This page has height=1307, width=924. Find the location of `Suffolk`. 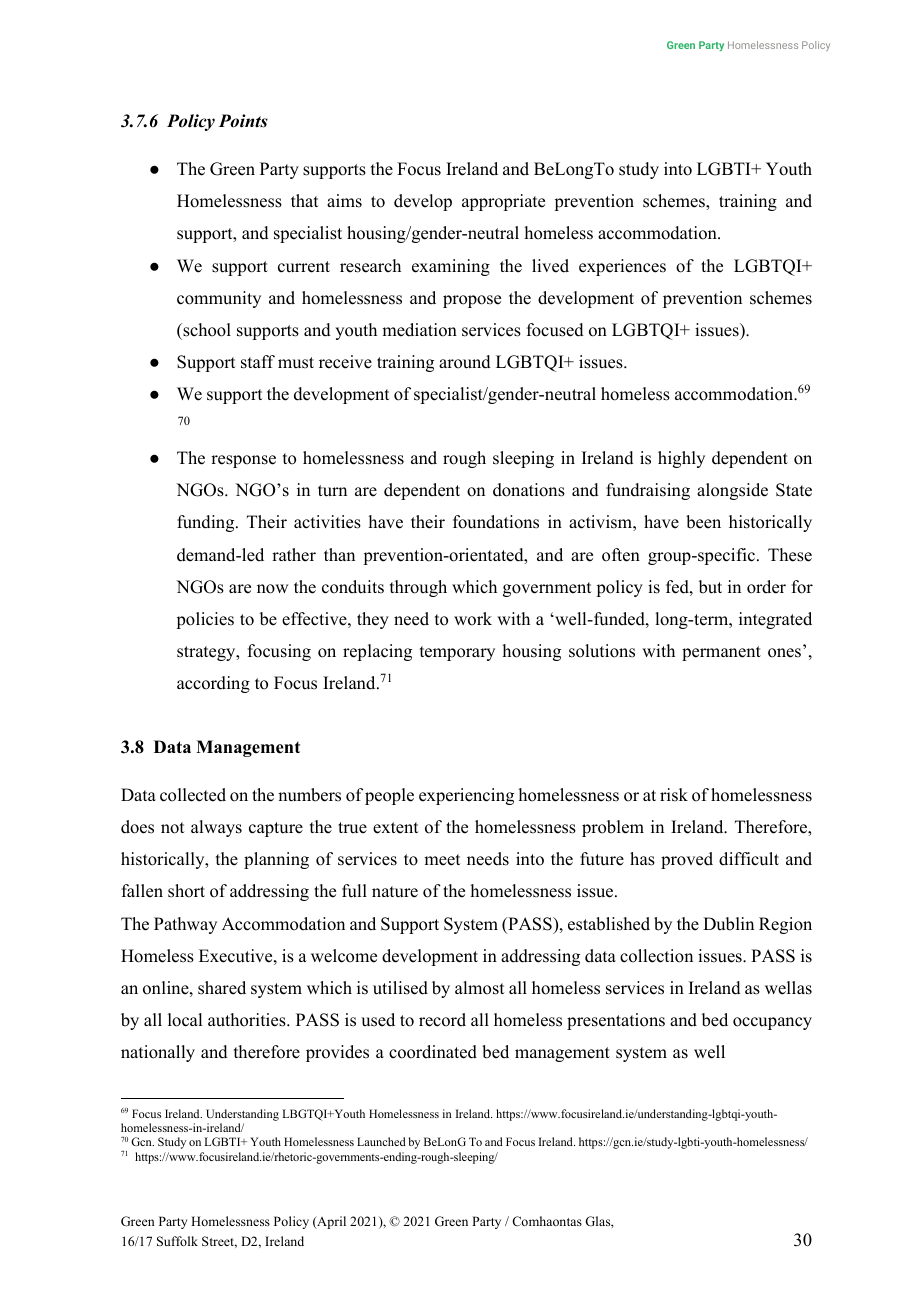

Suffolk is located at coordinates (177, 1241).
